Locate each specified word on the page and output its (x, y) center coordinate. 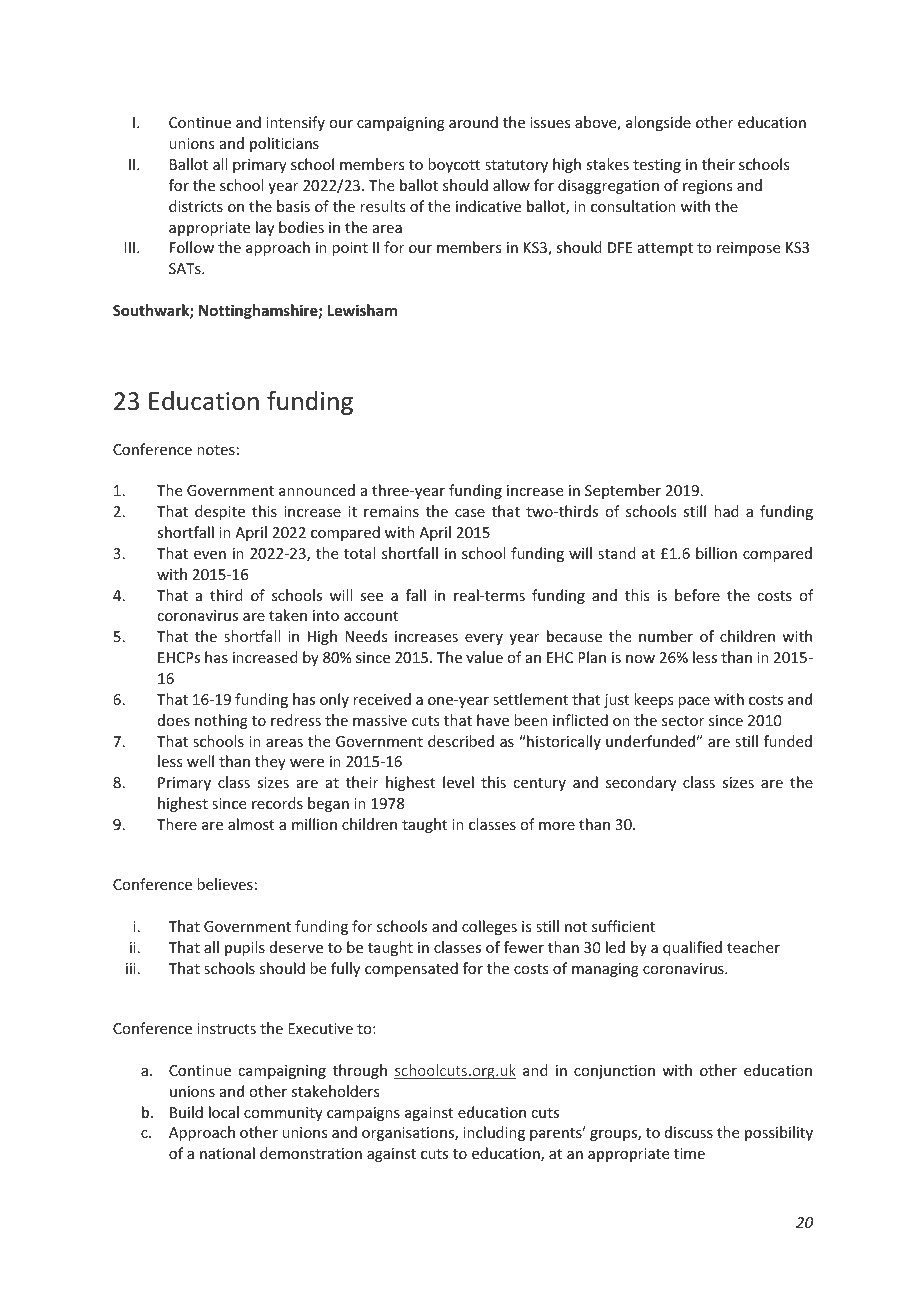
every (484, 639)
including (494, 1133)
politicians (284, 144)
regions (707, 187)
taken (288, 615)
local (224, 1112)
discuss (689, 1132)
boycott (454, 165)
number (666, 636)
